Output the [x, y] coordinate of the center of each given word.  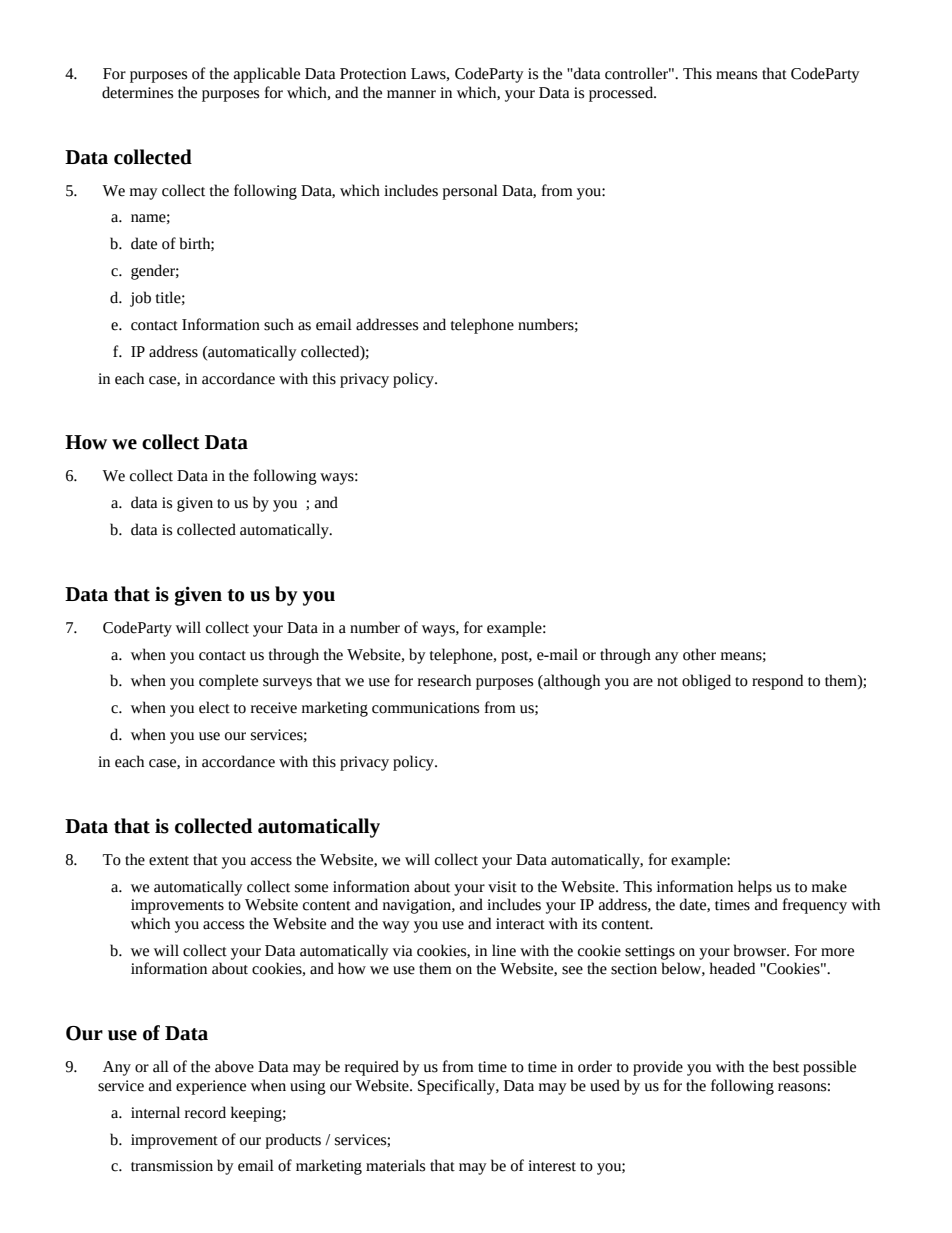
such [279, 324]
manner [411, 94]
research [444, 680]
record [205, 1112]
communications [425, 708]
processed [622, 94]
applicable [267, 75]
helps [755, 888]
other [699, 654]
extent [169, 861]
